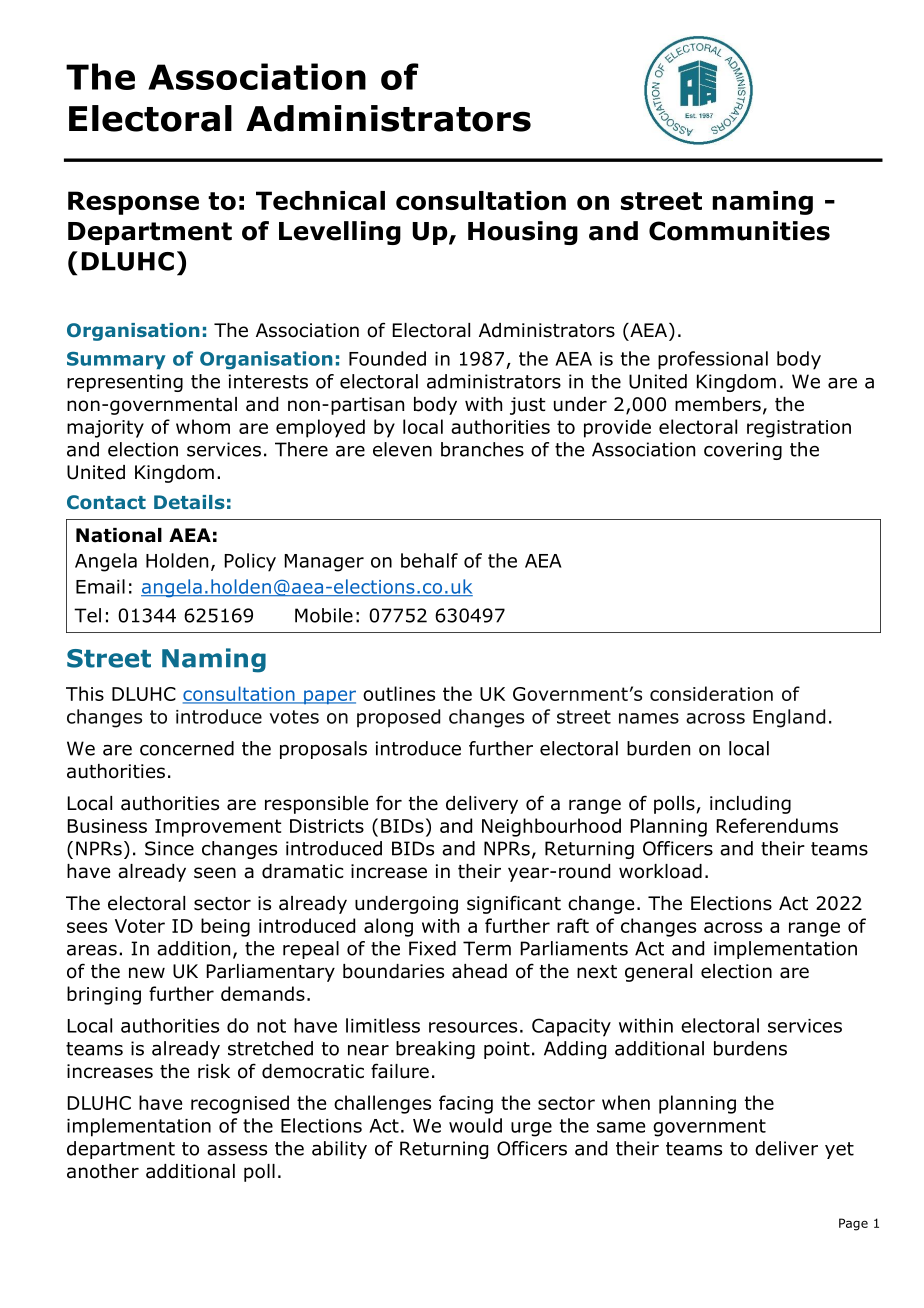  What do you see at coordinates (147, 973) in the page?
I see `new` at bounding box center [147, 973].
